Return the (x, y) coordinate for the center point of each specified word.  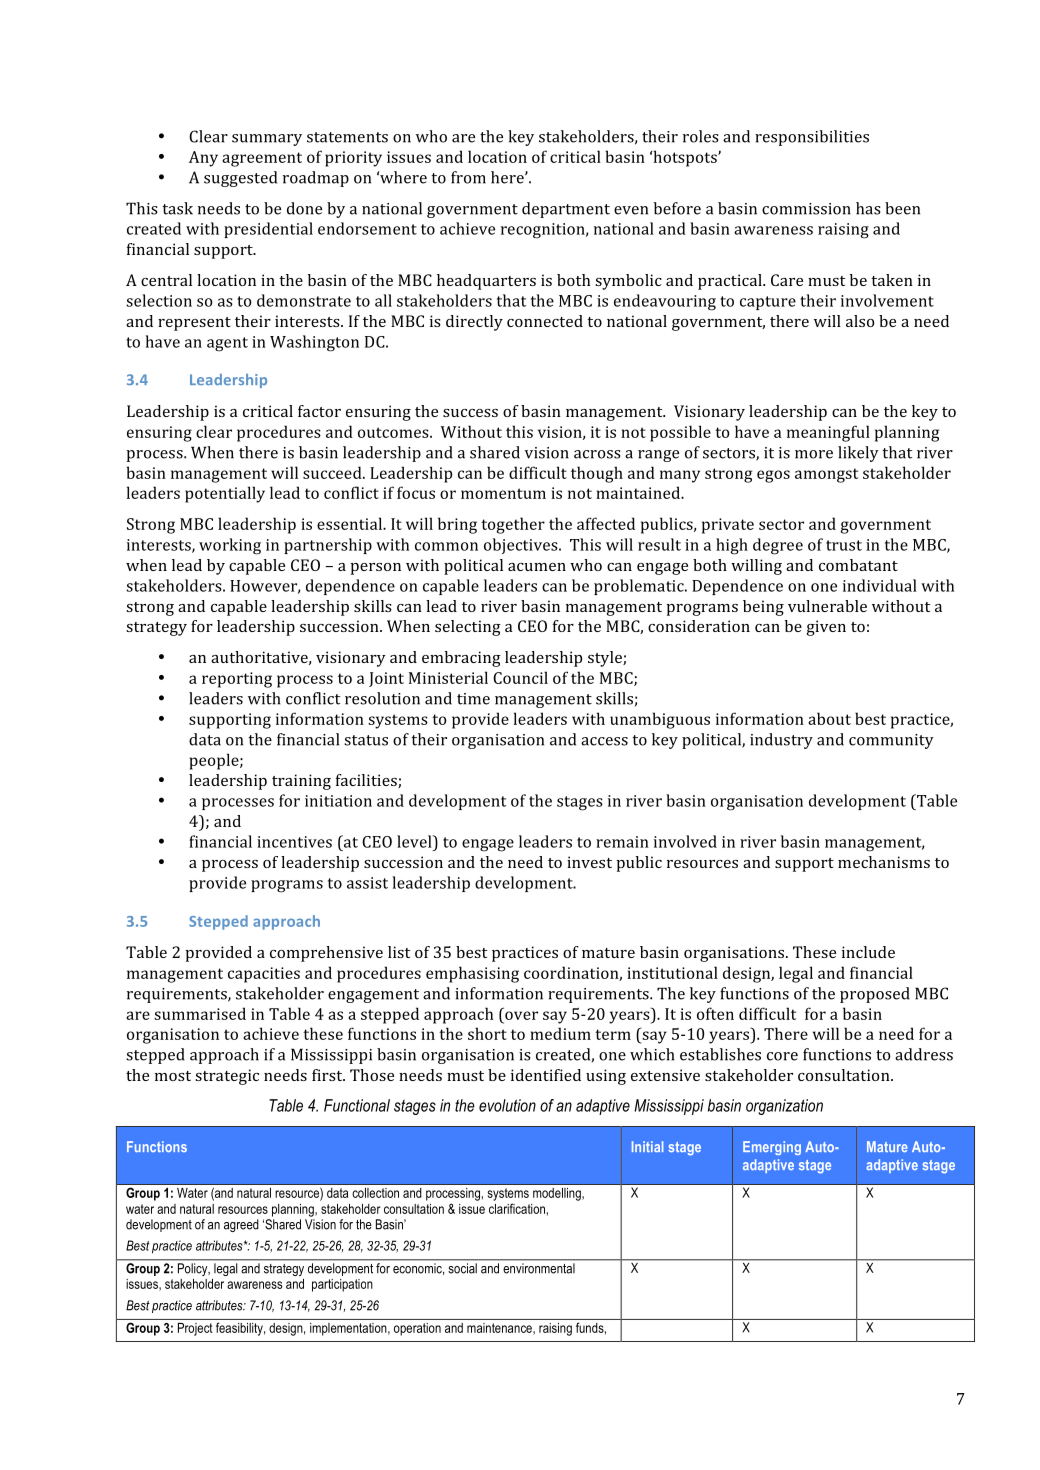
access (604, 741)
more (814, 454)
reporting (237, 680)
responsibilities (812, 138)
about (829, 718)
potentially (225, 494)
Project (195, 1329)
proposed (875, 995)
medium (560, 1033)
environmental (539, 1268)
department (566, 210)
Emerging (772, 1148)
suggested (240, 179)
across (597, 454)
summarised (200, 1013)
